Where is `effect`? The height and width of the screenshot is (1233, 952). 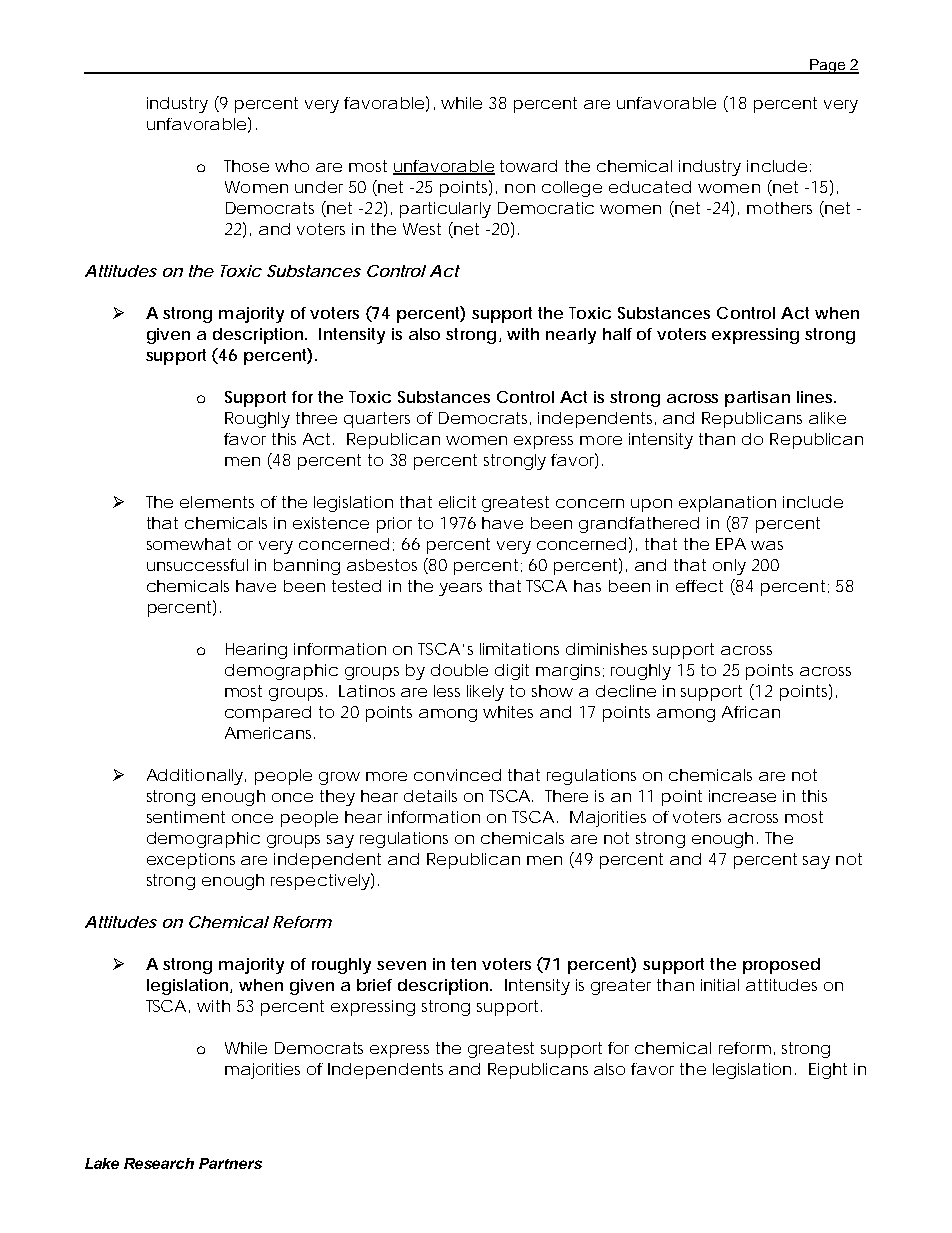 effect is located at coordinates (699, 586).
